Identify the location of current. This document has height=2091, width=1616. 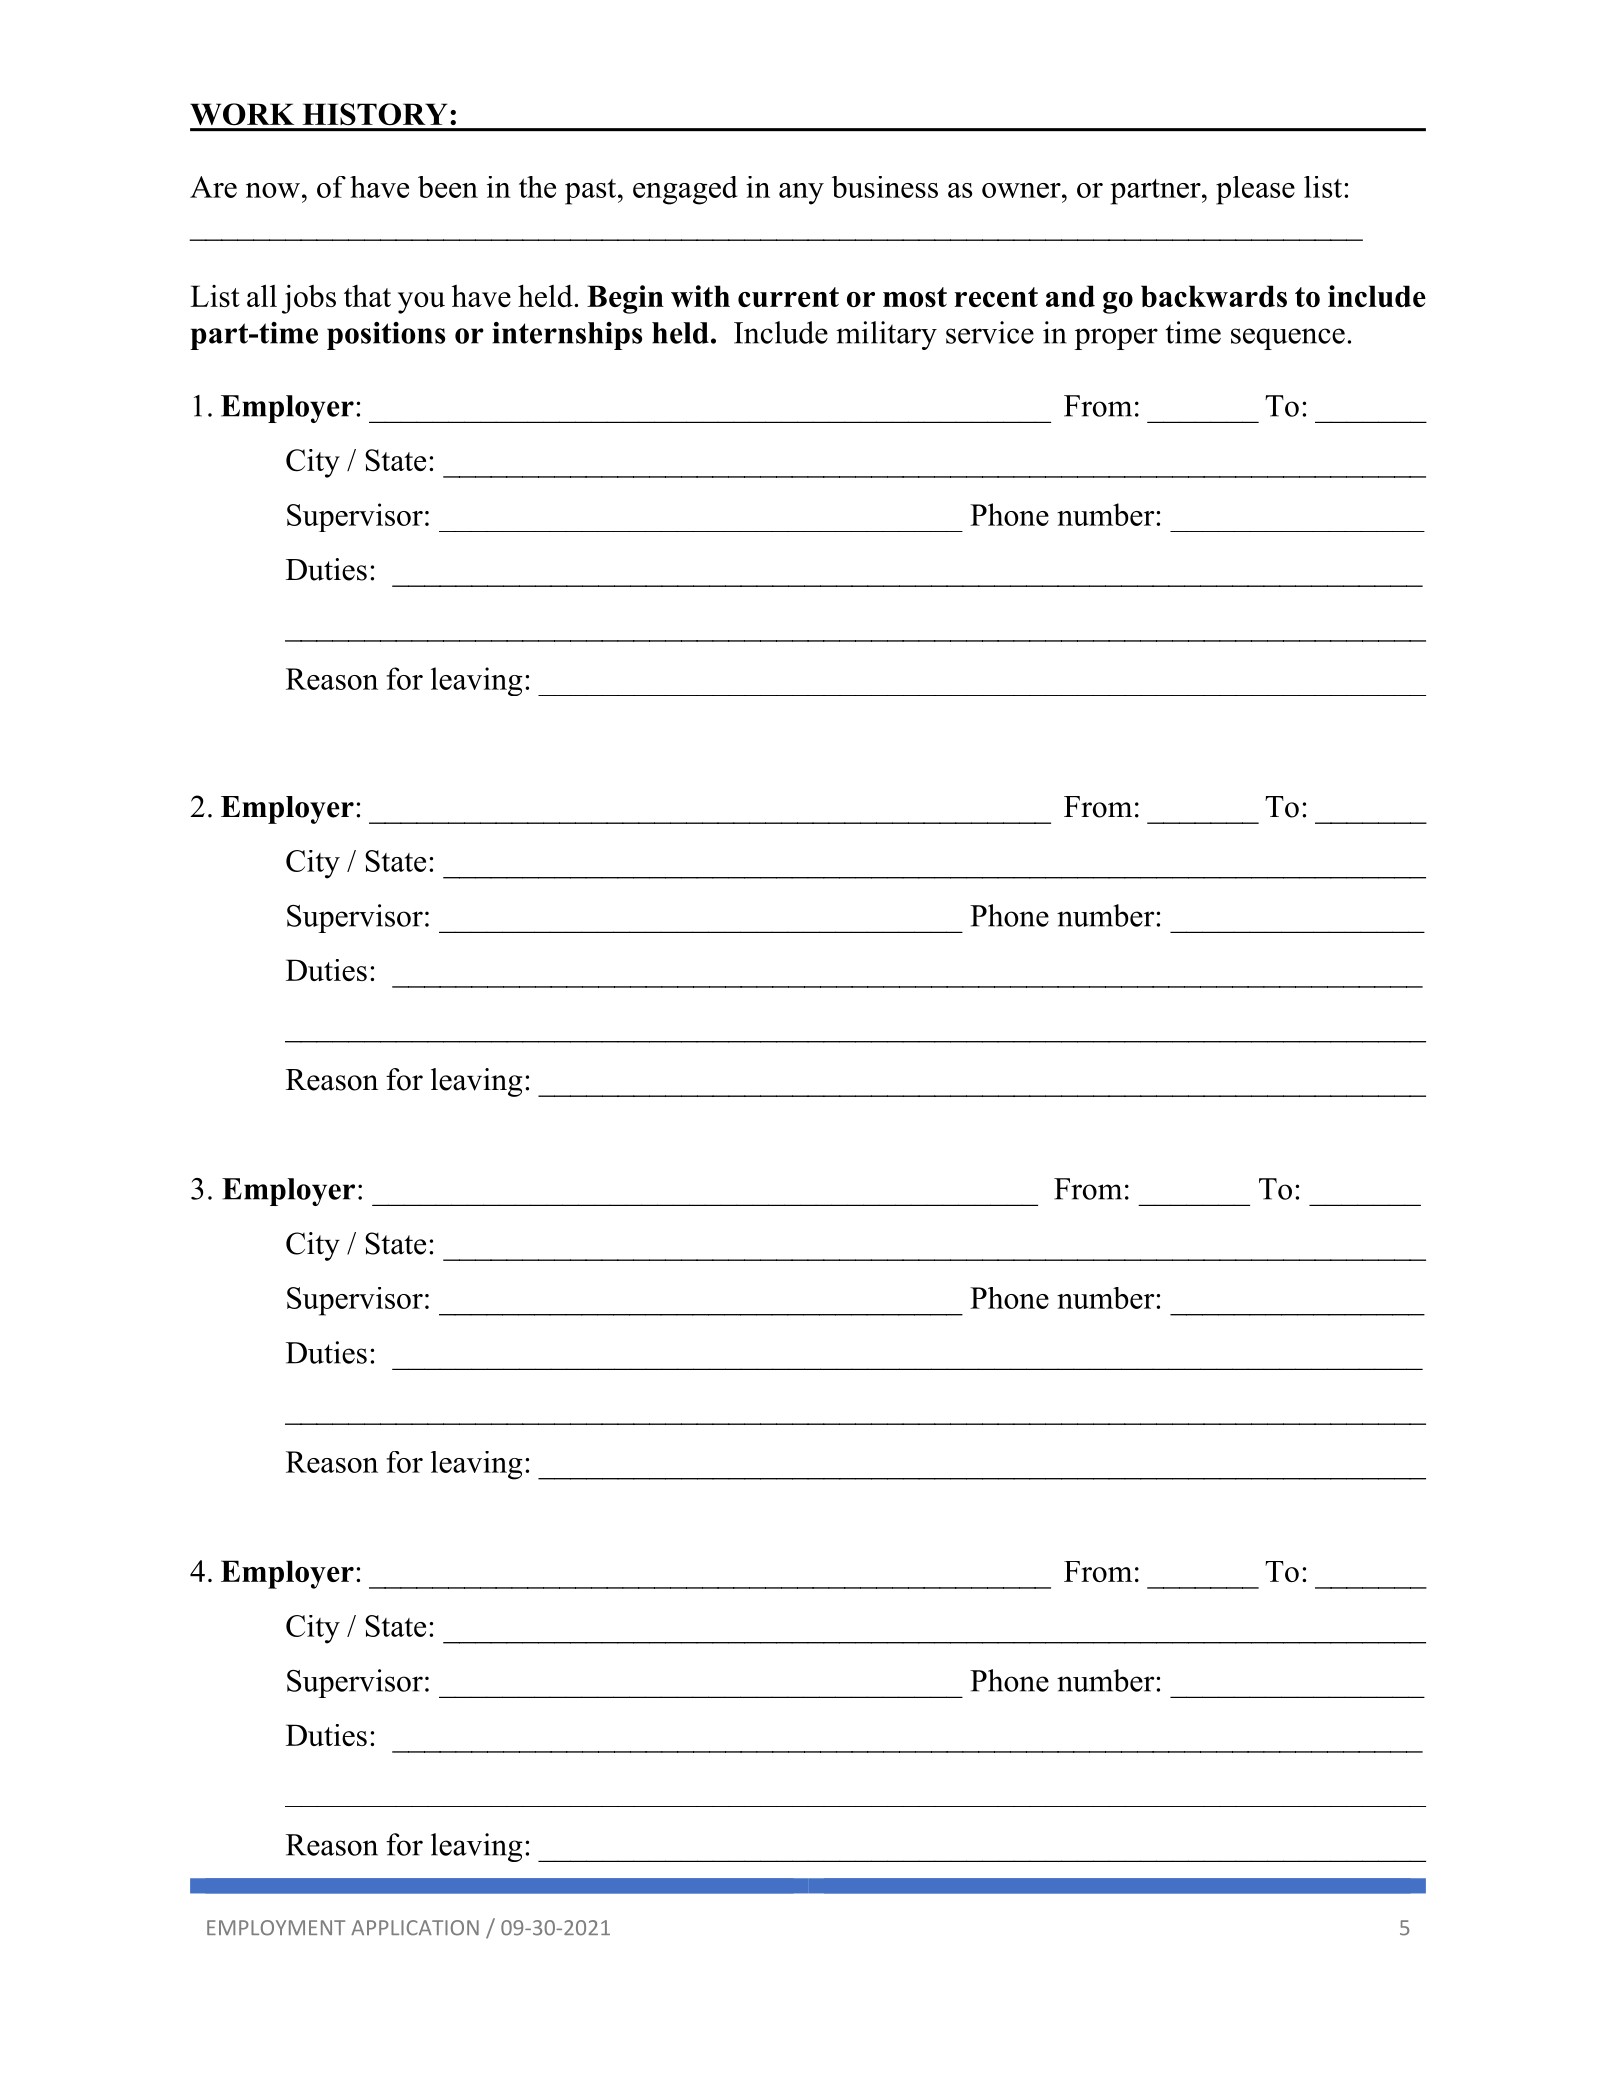
(788, 297).
